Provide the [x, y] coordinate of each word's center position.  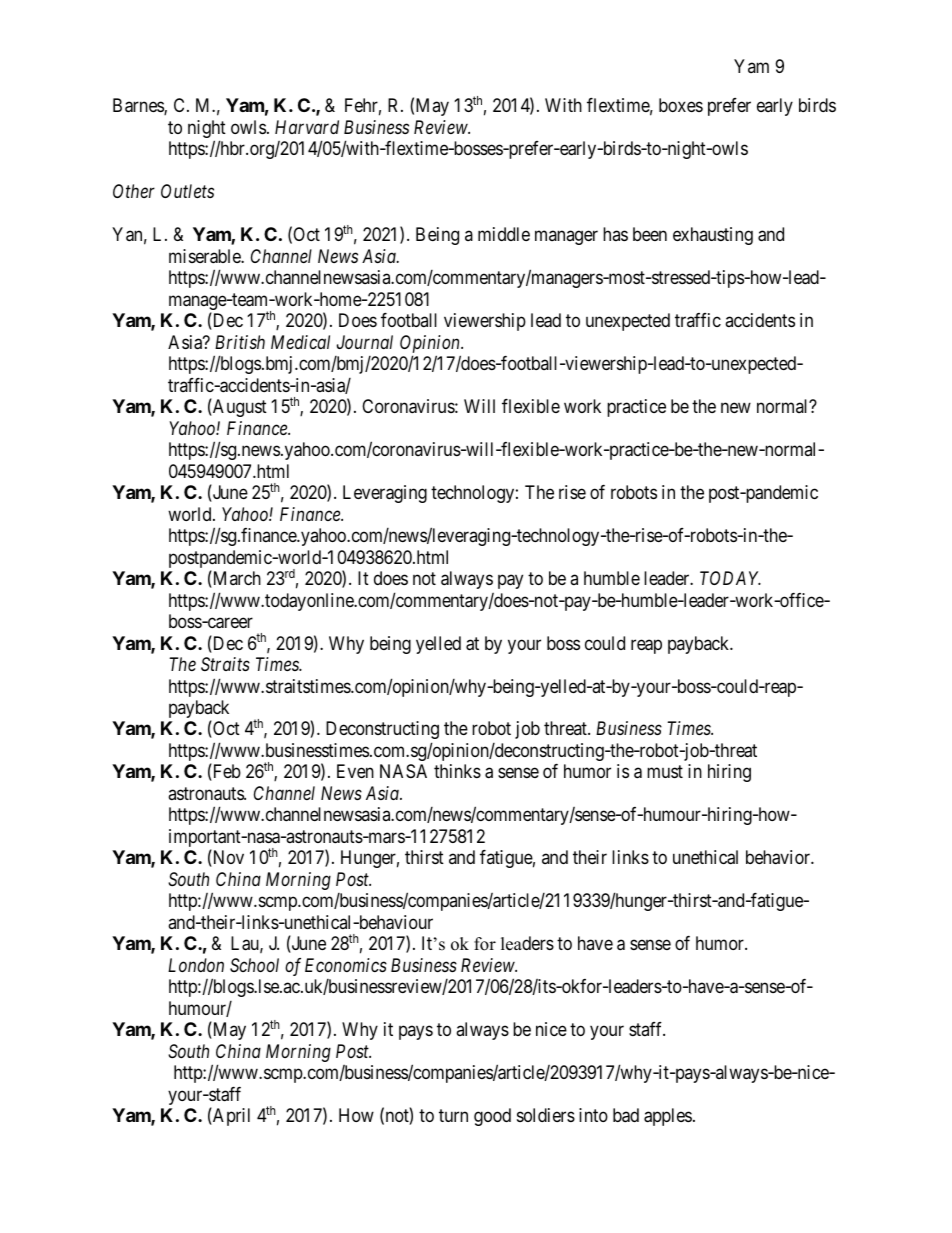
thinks [457, 771]
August [239, 408]
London [196, 965]
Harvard [307, 127]
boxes [681, 105]
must [665, 772]
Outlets [187, 191]
